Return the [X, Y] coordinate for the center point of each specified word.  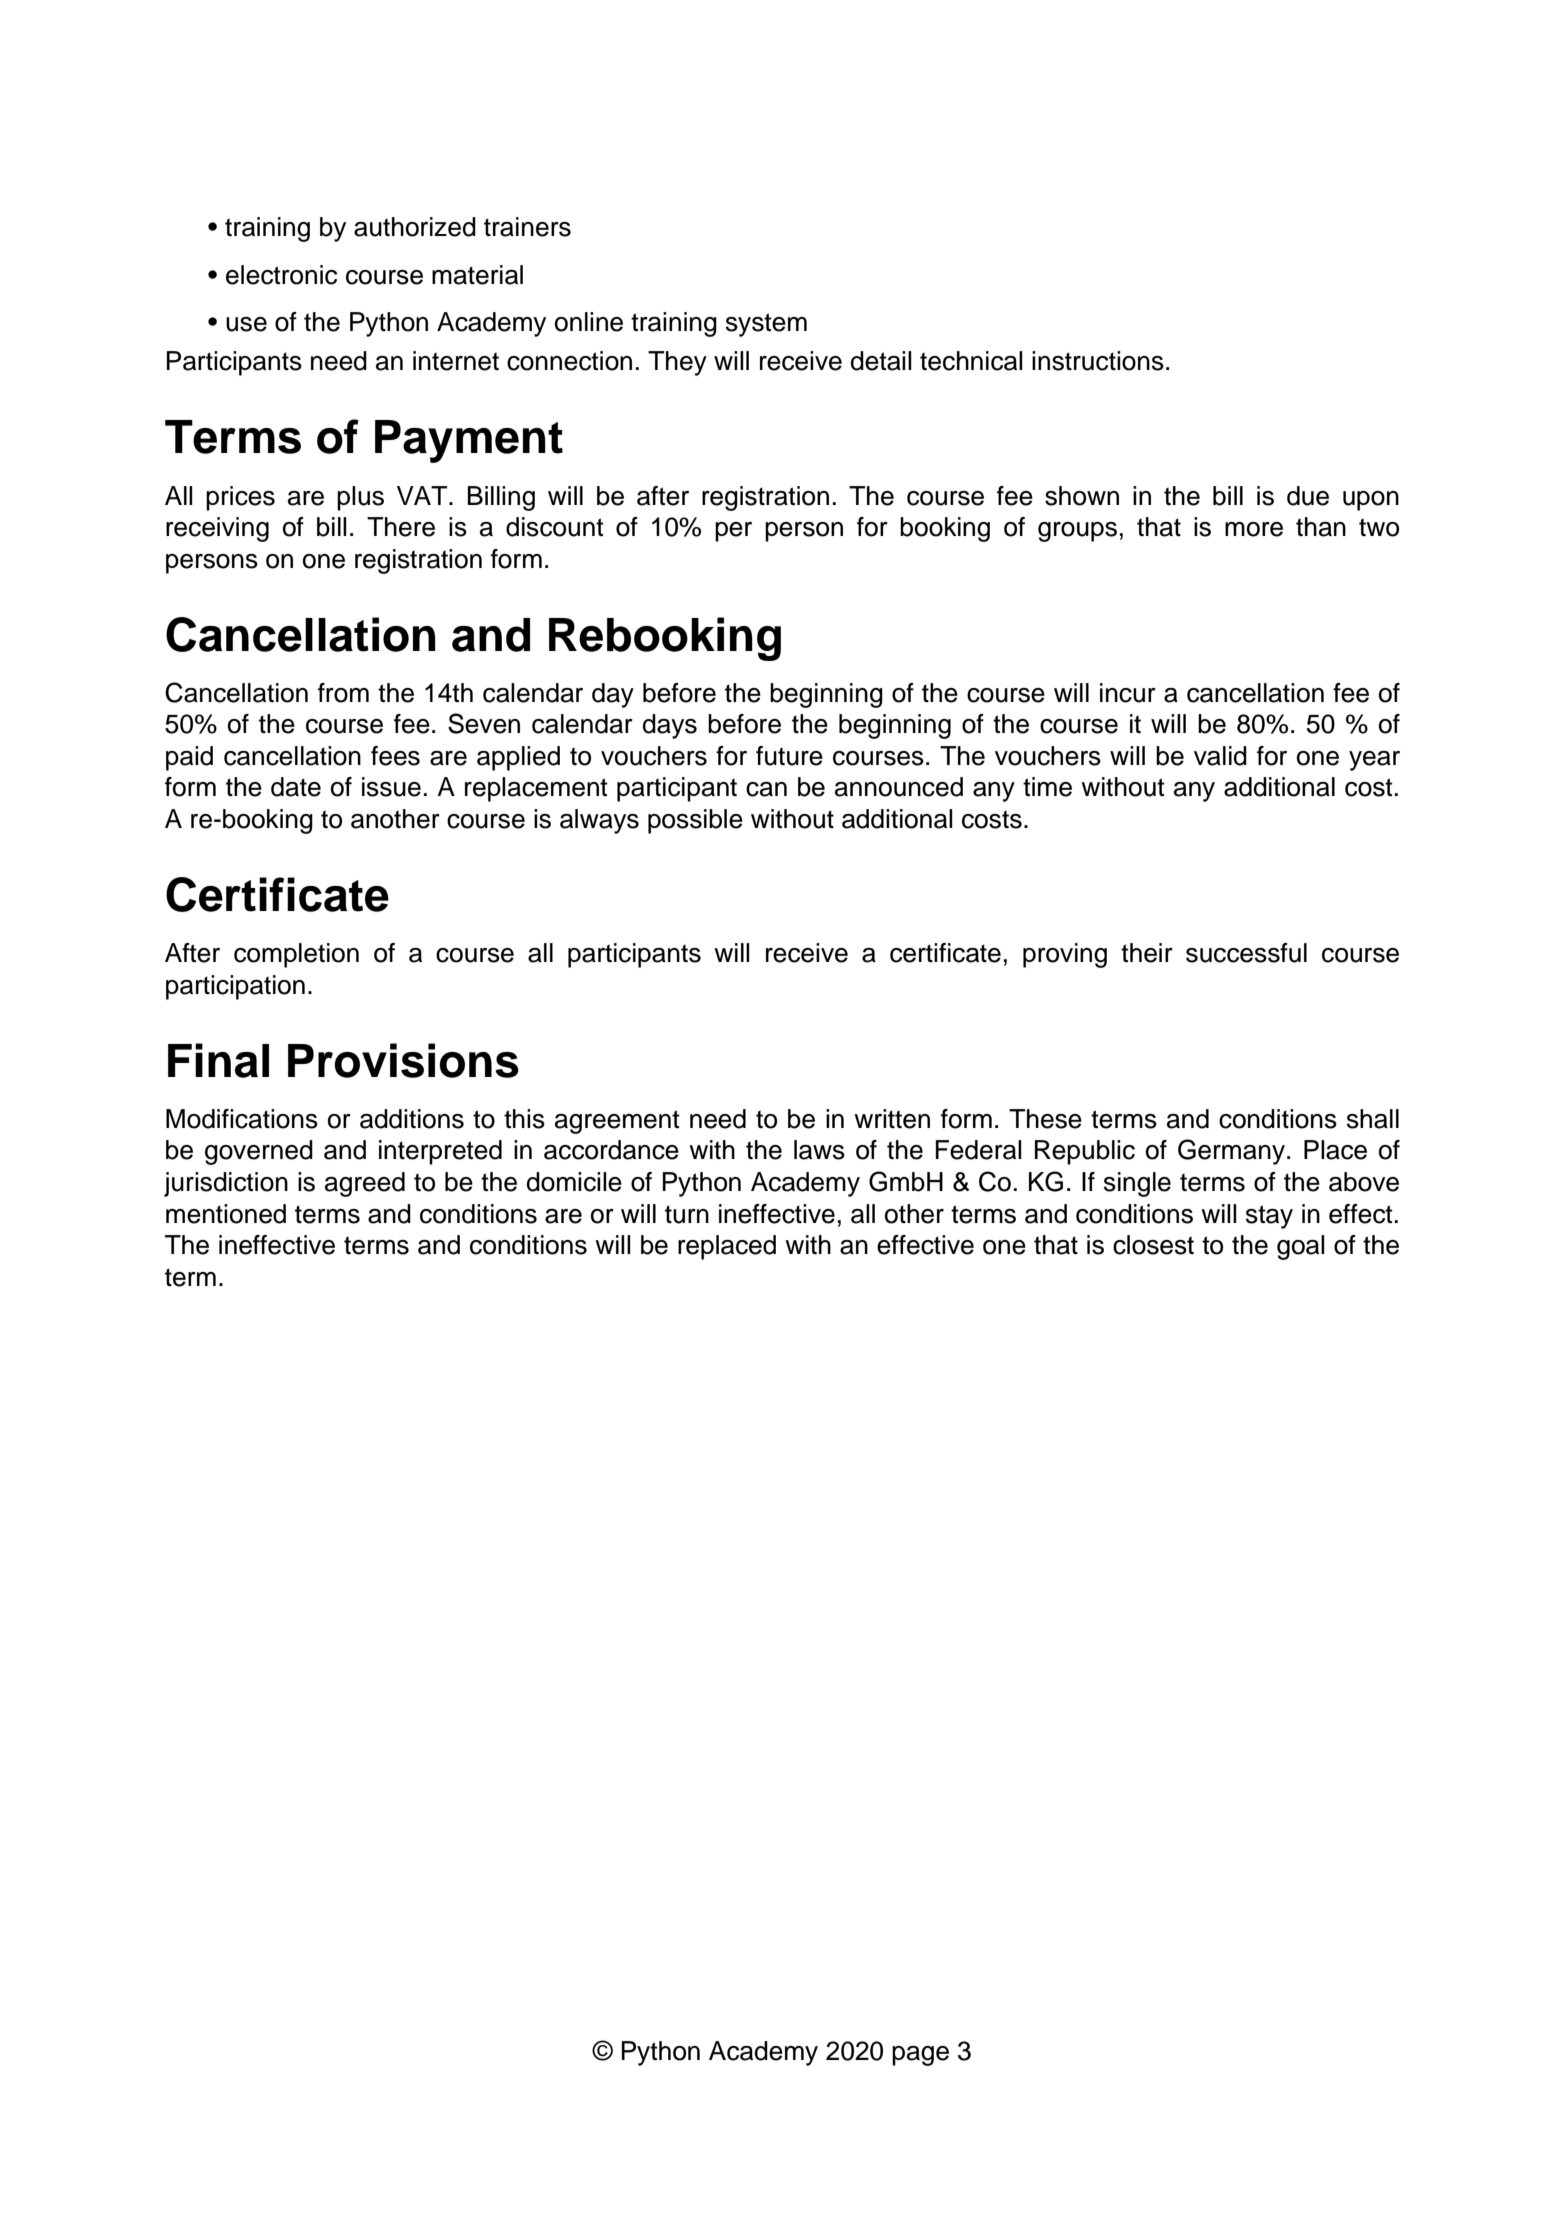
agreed [365, 1184]
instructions [1098, 361]
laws [819, 1150]
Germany [1231, 1152]
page [920, 2056]
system [766, 325]
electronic [281, 275]
